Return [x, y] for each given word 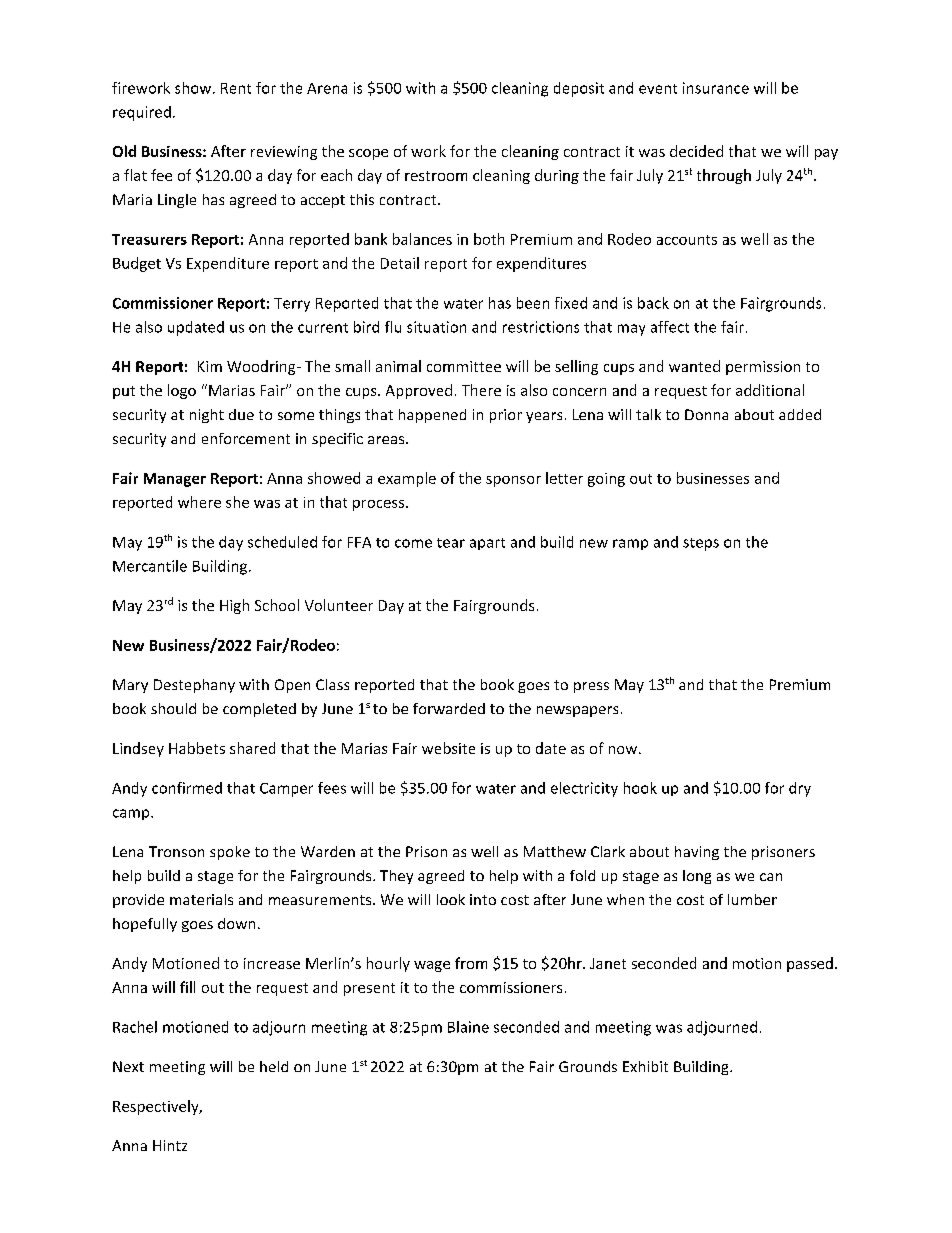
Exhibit [645, 1066]
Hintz [170, 1145]
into [483, 899]
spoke [230, 853]
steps [701, 544]
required [142, 113]
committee [464, 366]
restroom [436, 176]
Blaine [468, 1027]
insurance [716, 88]
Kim [210, 366]
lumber [752, 899]
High [234, 606]
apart [487, 544]
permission [763, 368]
